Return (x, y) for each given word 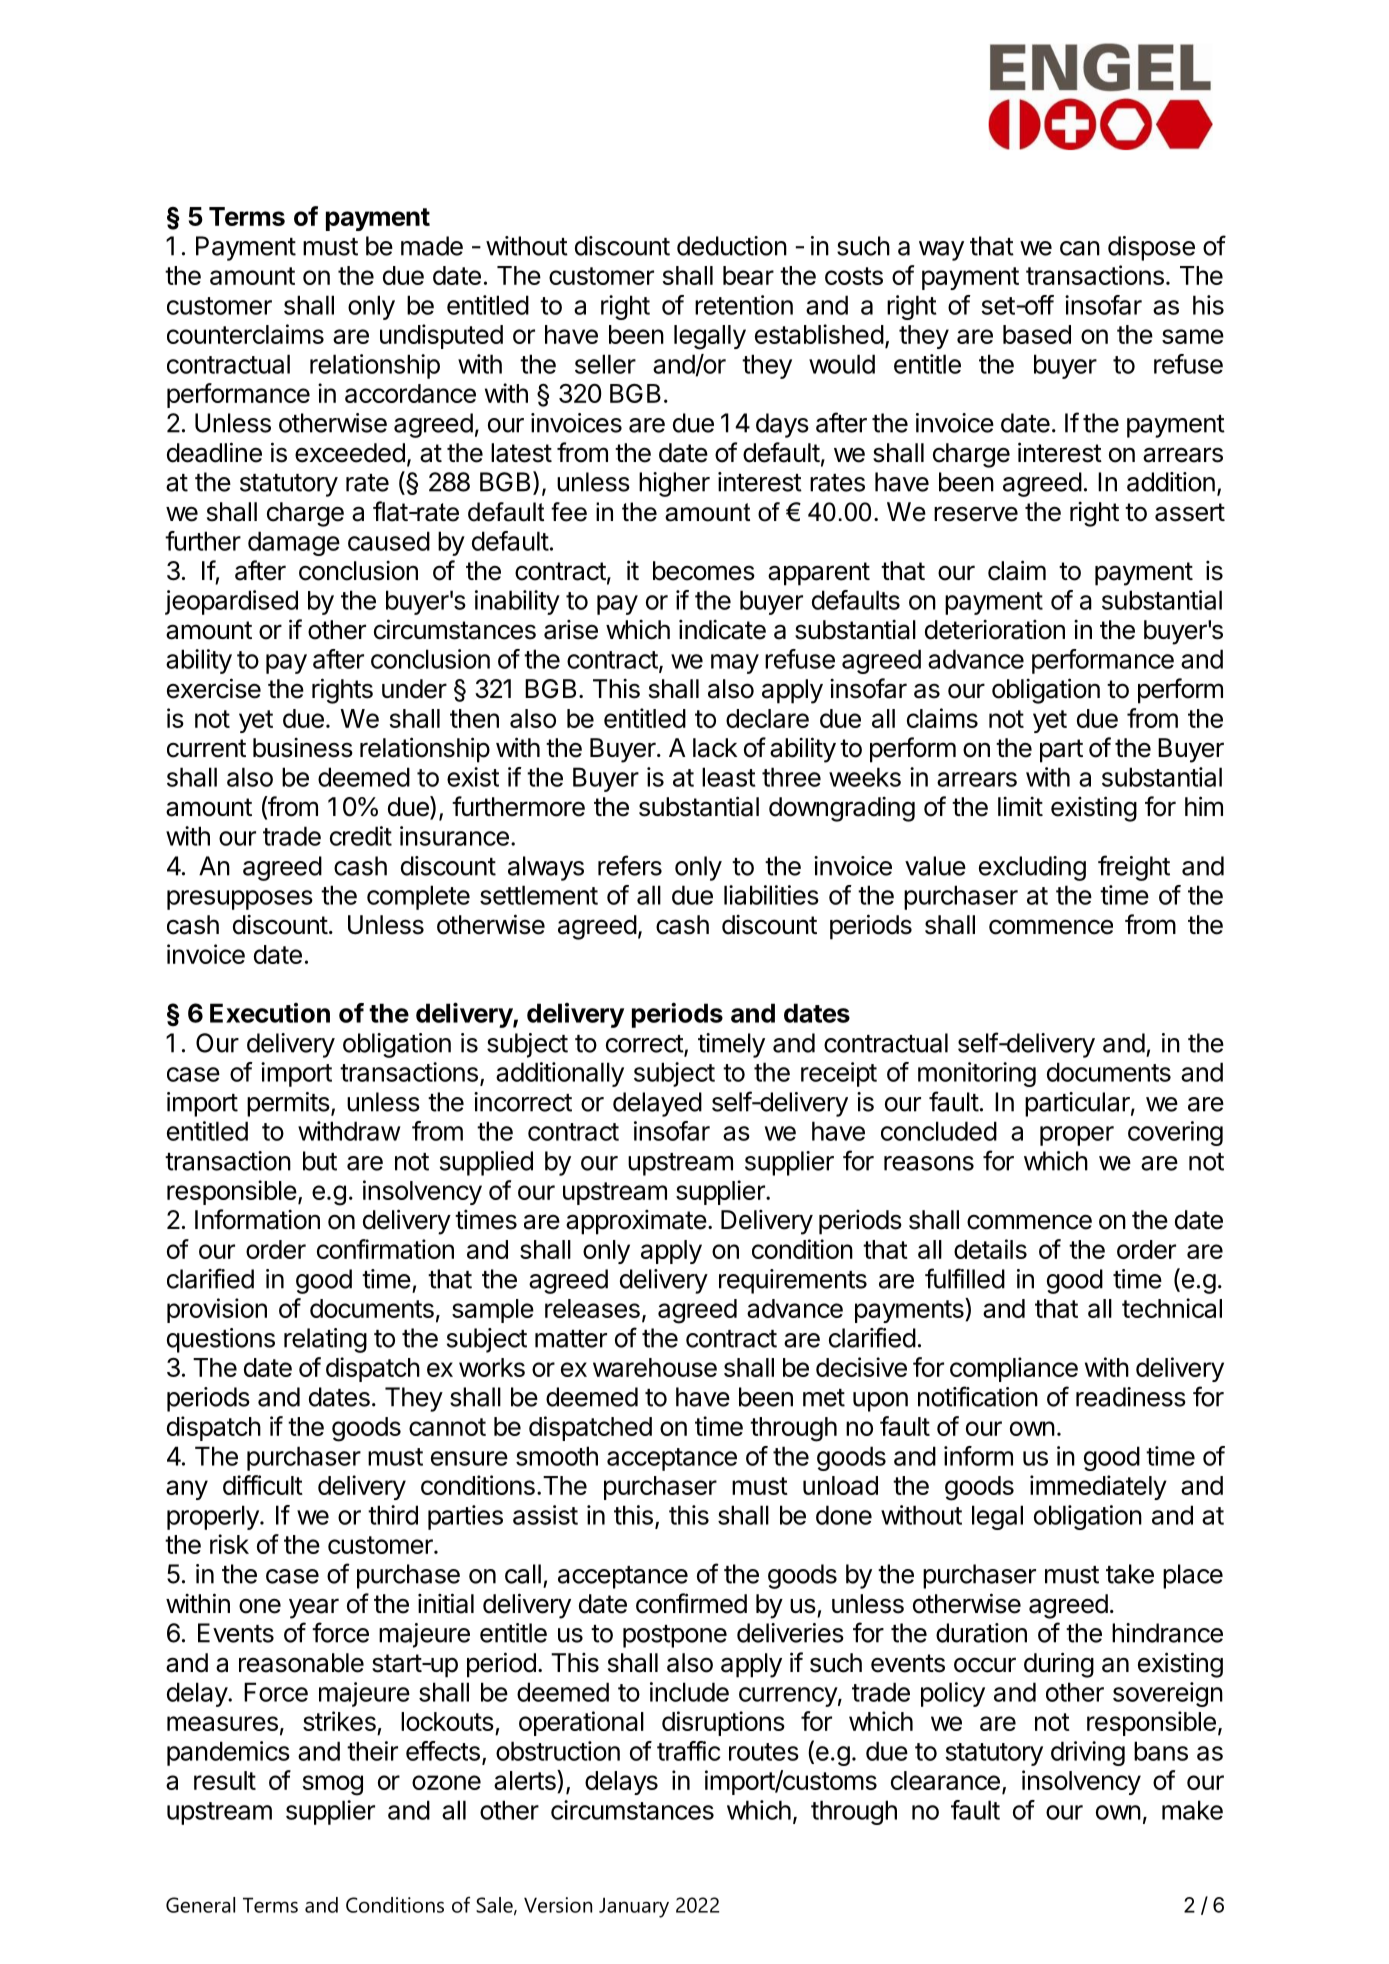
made (432, 246)
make (1192, 1810)
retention (744, 305)
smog (333, 1785)
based (1037, 334)
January (634, 1908)
